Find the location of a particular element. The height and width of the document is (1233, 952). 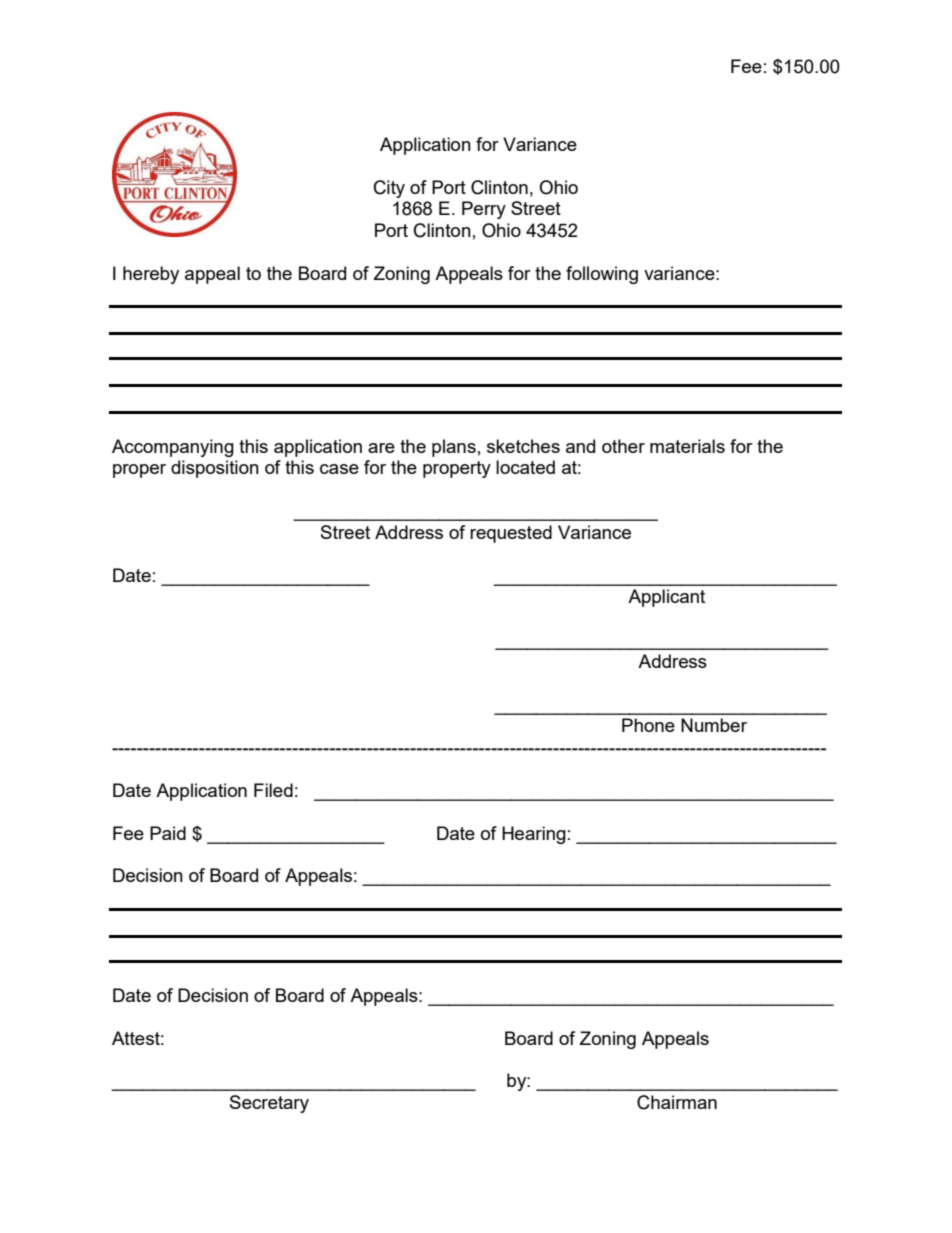

disposition is located at coordinates (215, 469).
